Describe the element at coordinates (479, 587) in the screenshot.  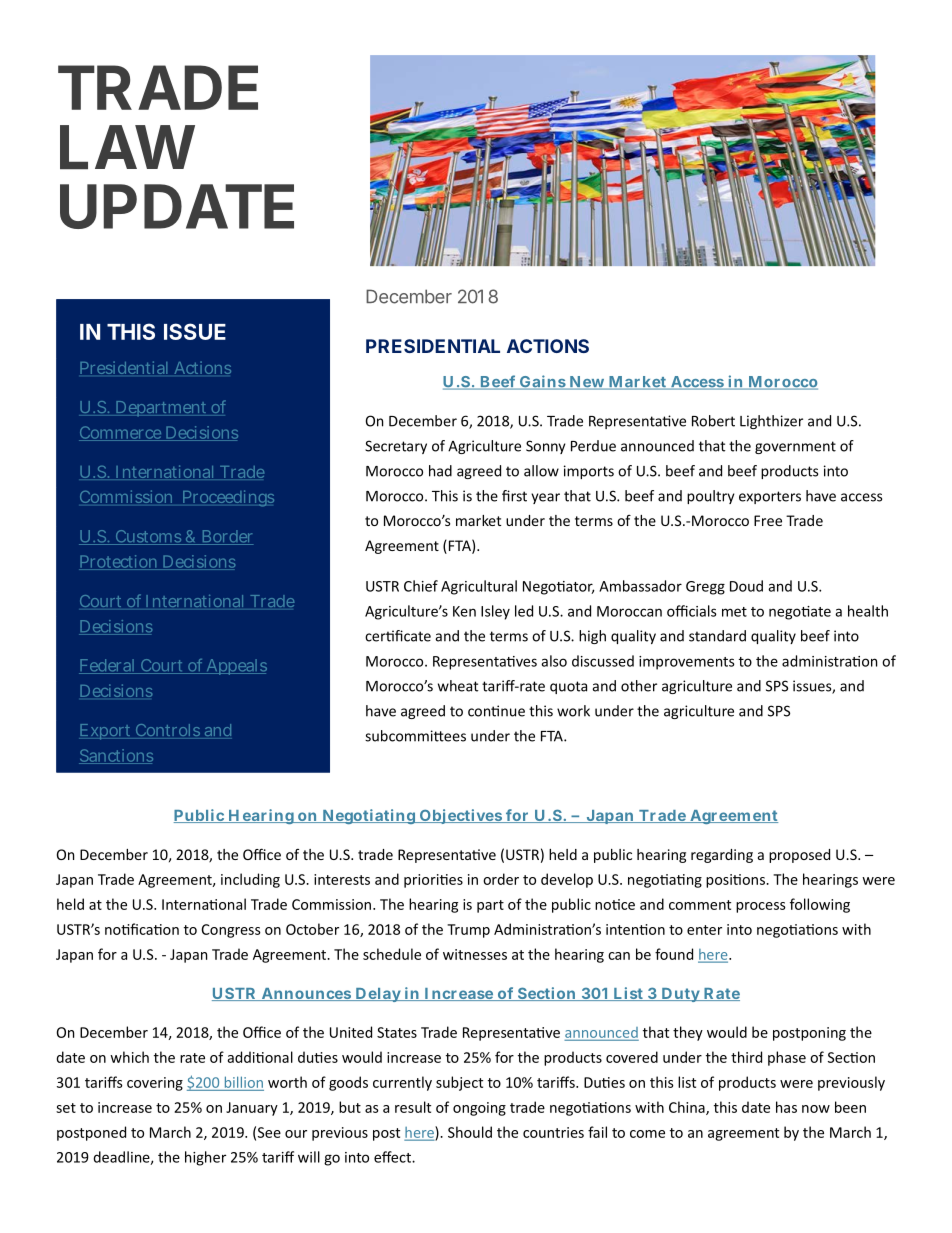
I see `Agricultural` at that location.
